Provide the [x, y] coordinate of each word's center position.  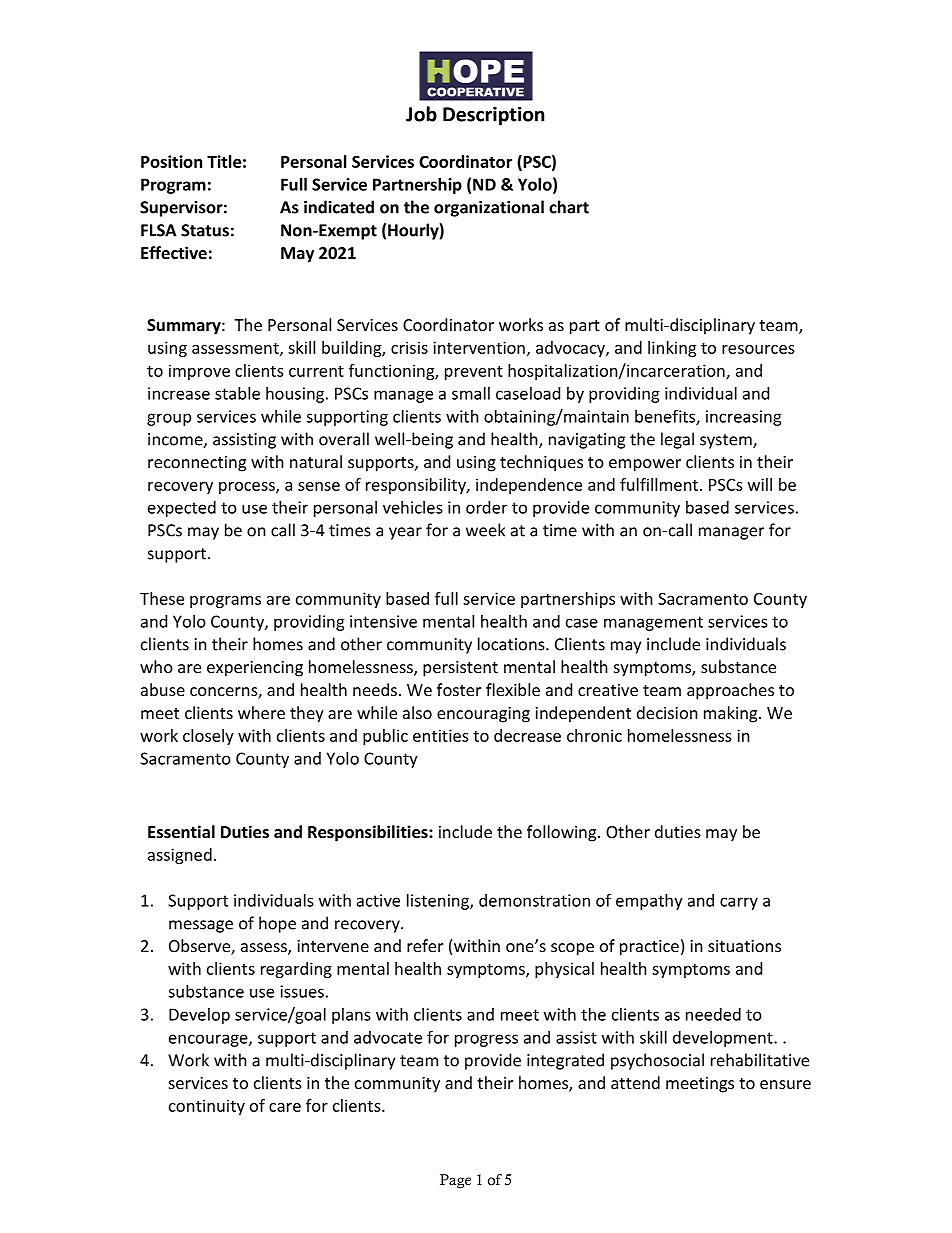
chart [569, 207]
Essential [181, 831]
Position [171, 161]
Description [493, 115]
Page [455, 1181]
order [486, 507]
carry [739, 903]
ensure [785, 1084]
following [563, 833]
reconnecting [197, 464]
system [727, 441]
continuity [207, 1107]
